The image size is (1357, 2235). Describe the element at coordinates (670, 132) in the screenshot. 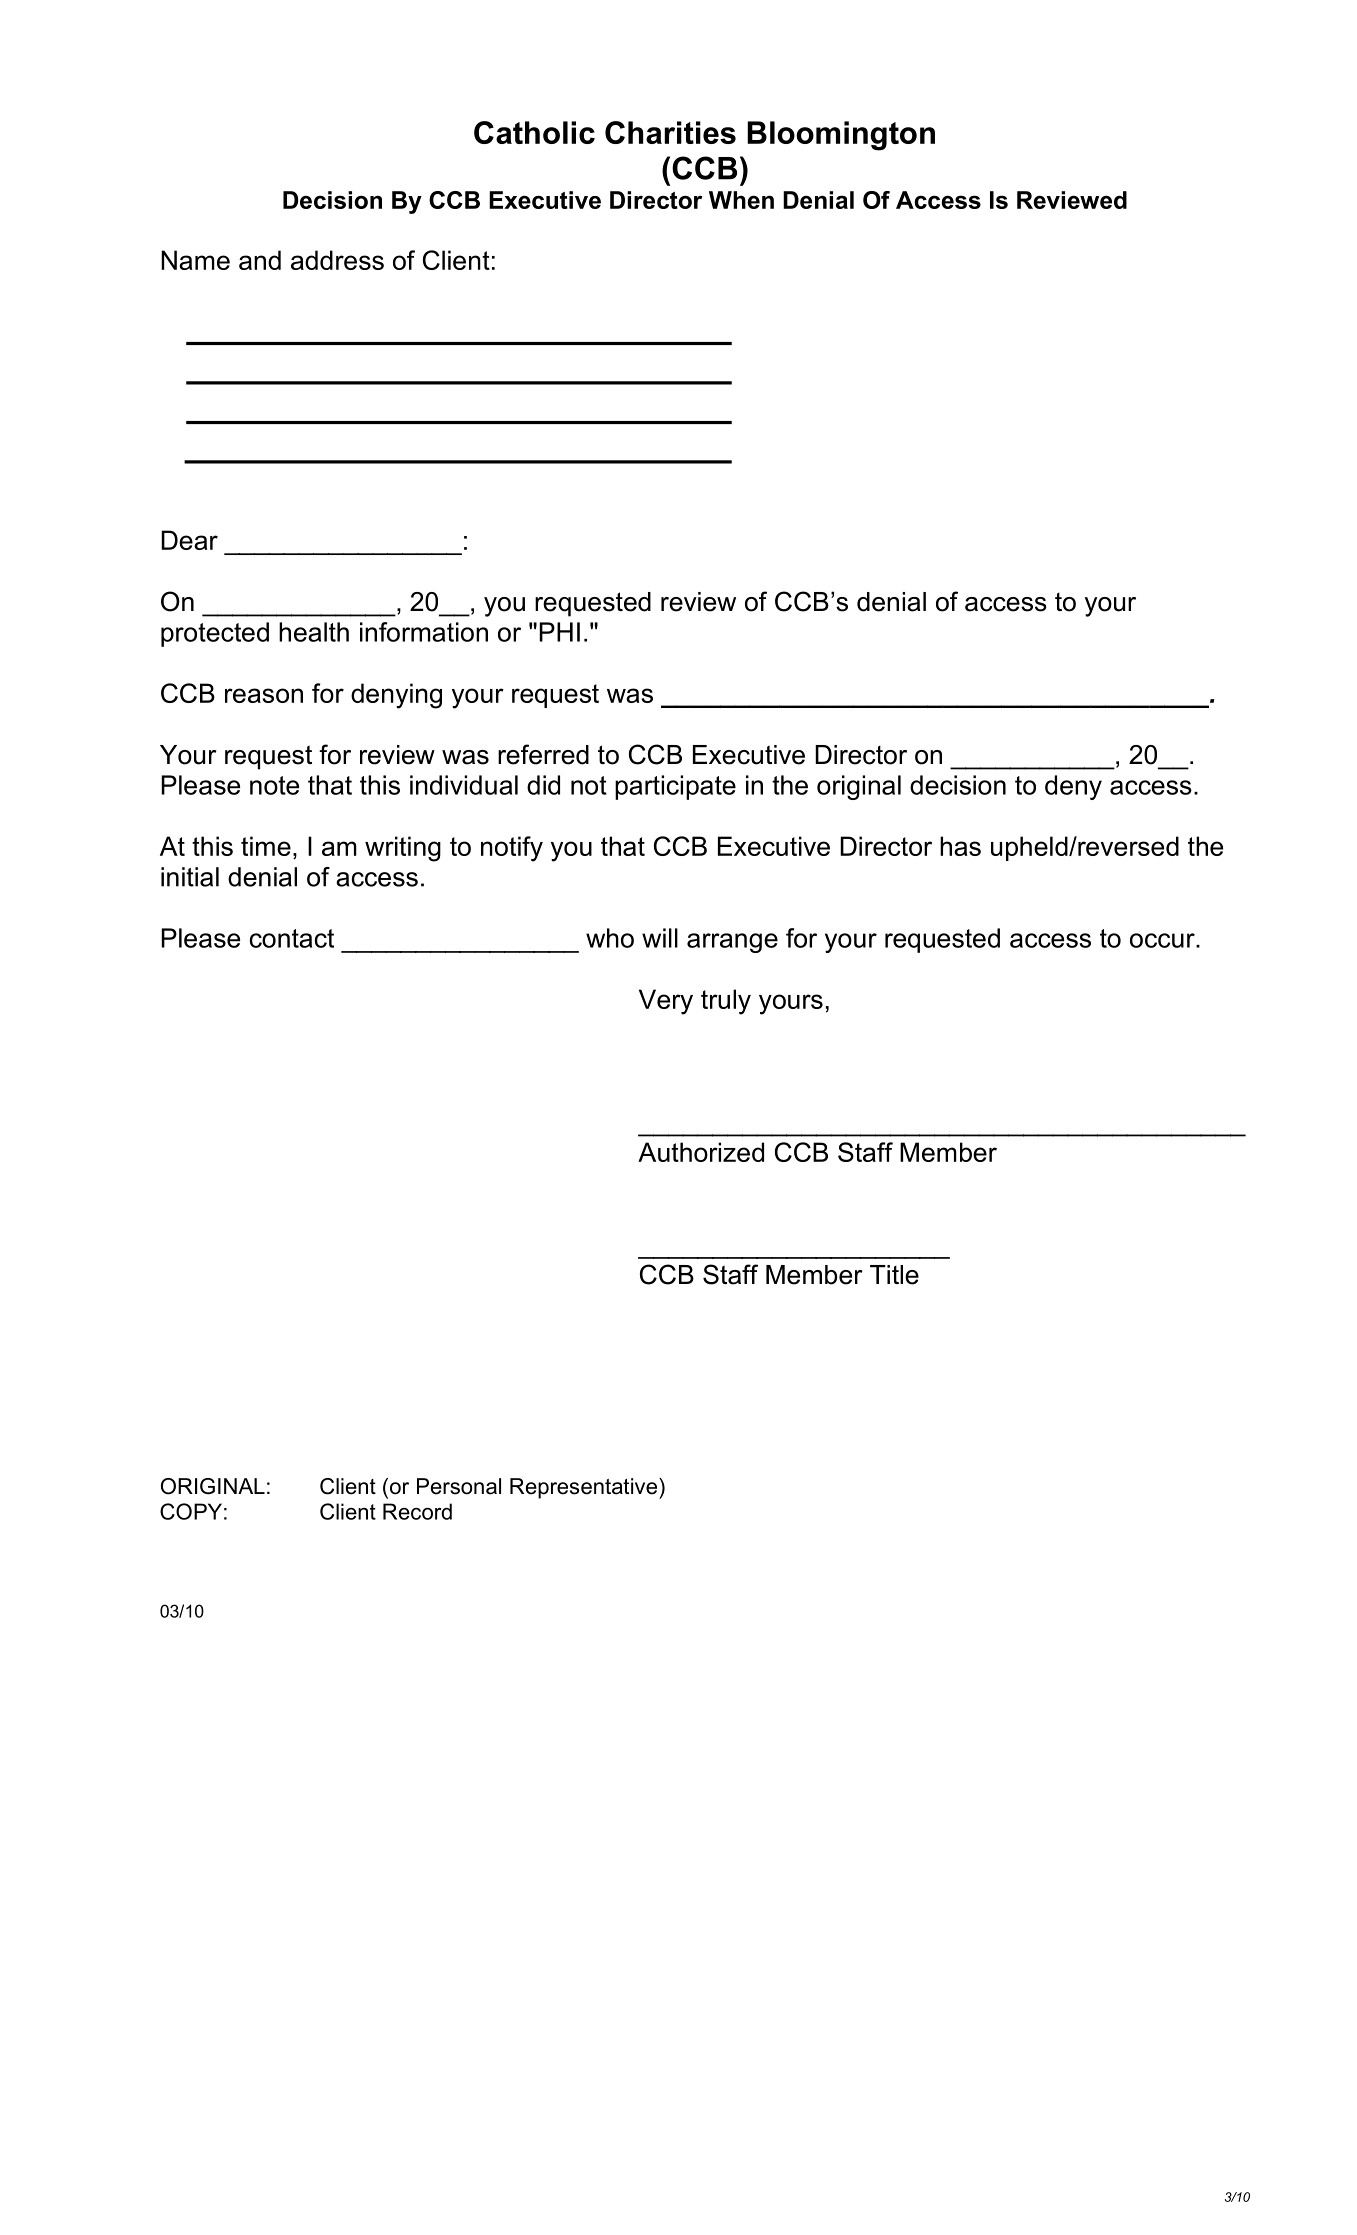

I see `Charities` at that location.
